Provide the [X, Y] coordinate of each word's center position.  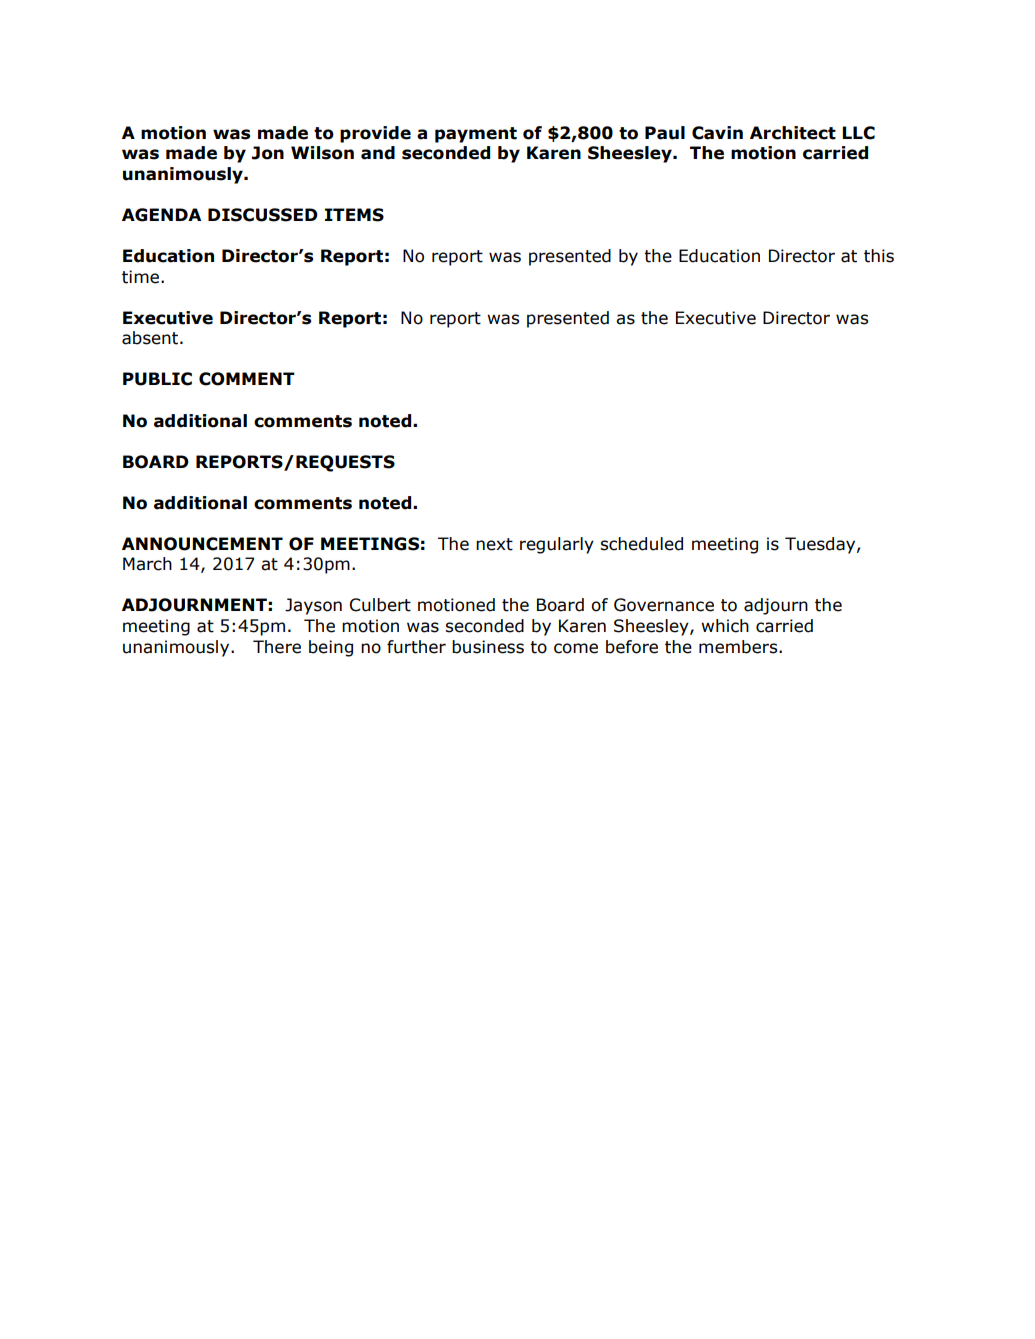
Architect [793, 133]
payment [476, 135]
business [488, 647]
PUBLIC [157, 379]
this [879, 256]
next [494, 544]
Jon [268, 153]
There [277, 647]
